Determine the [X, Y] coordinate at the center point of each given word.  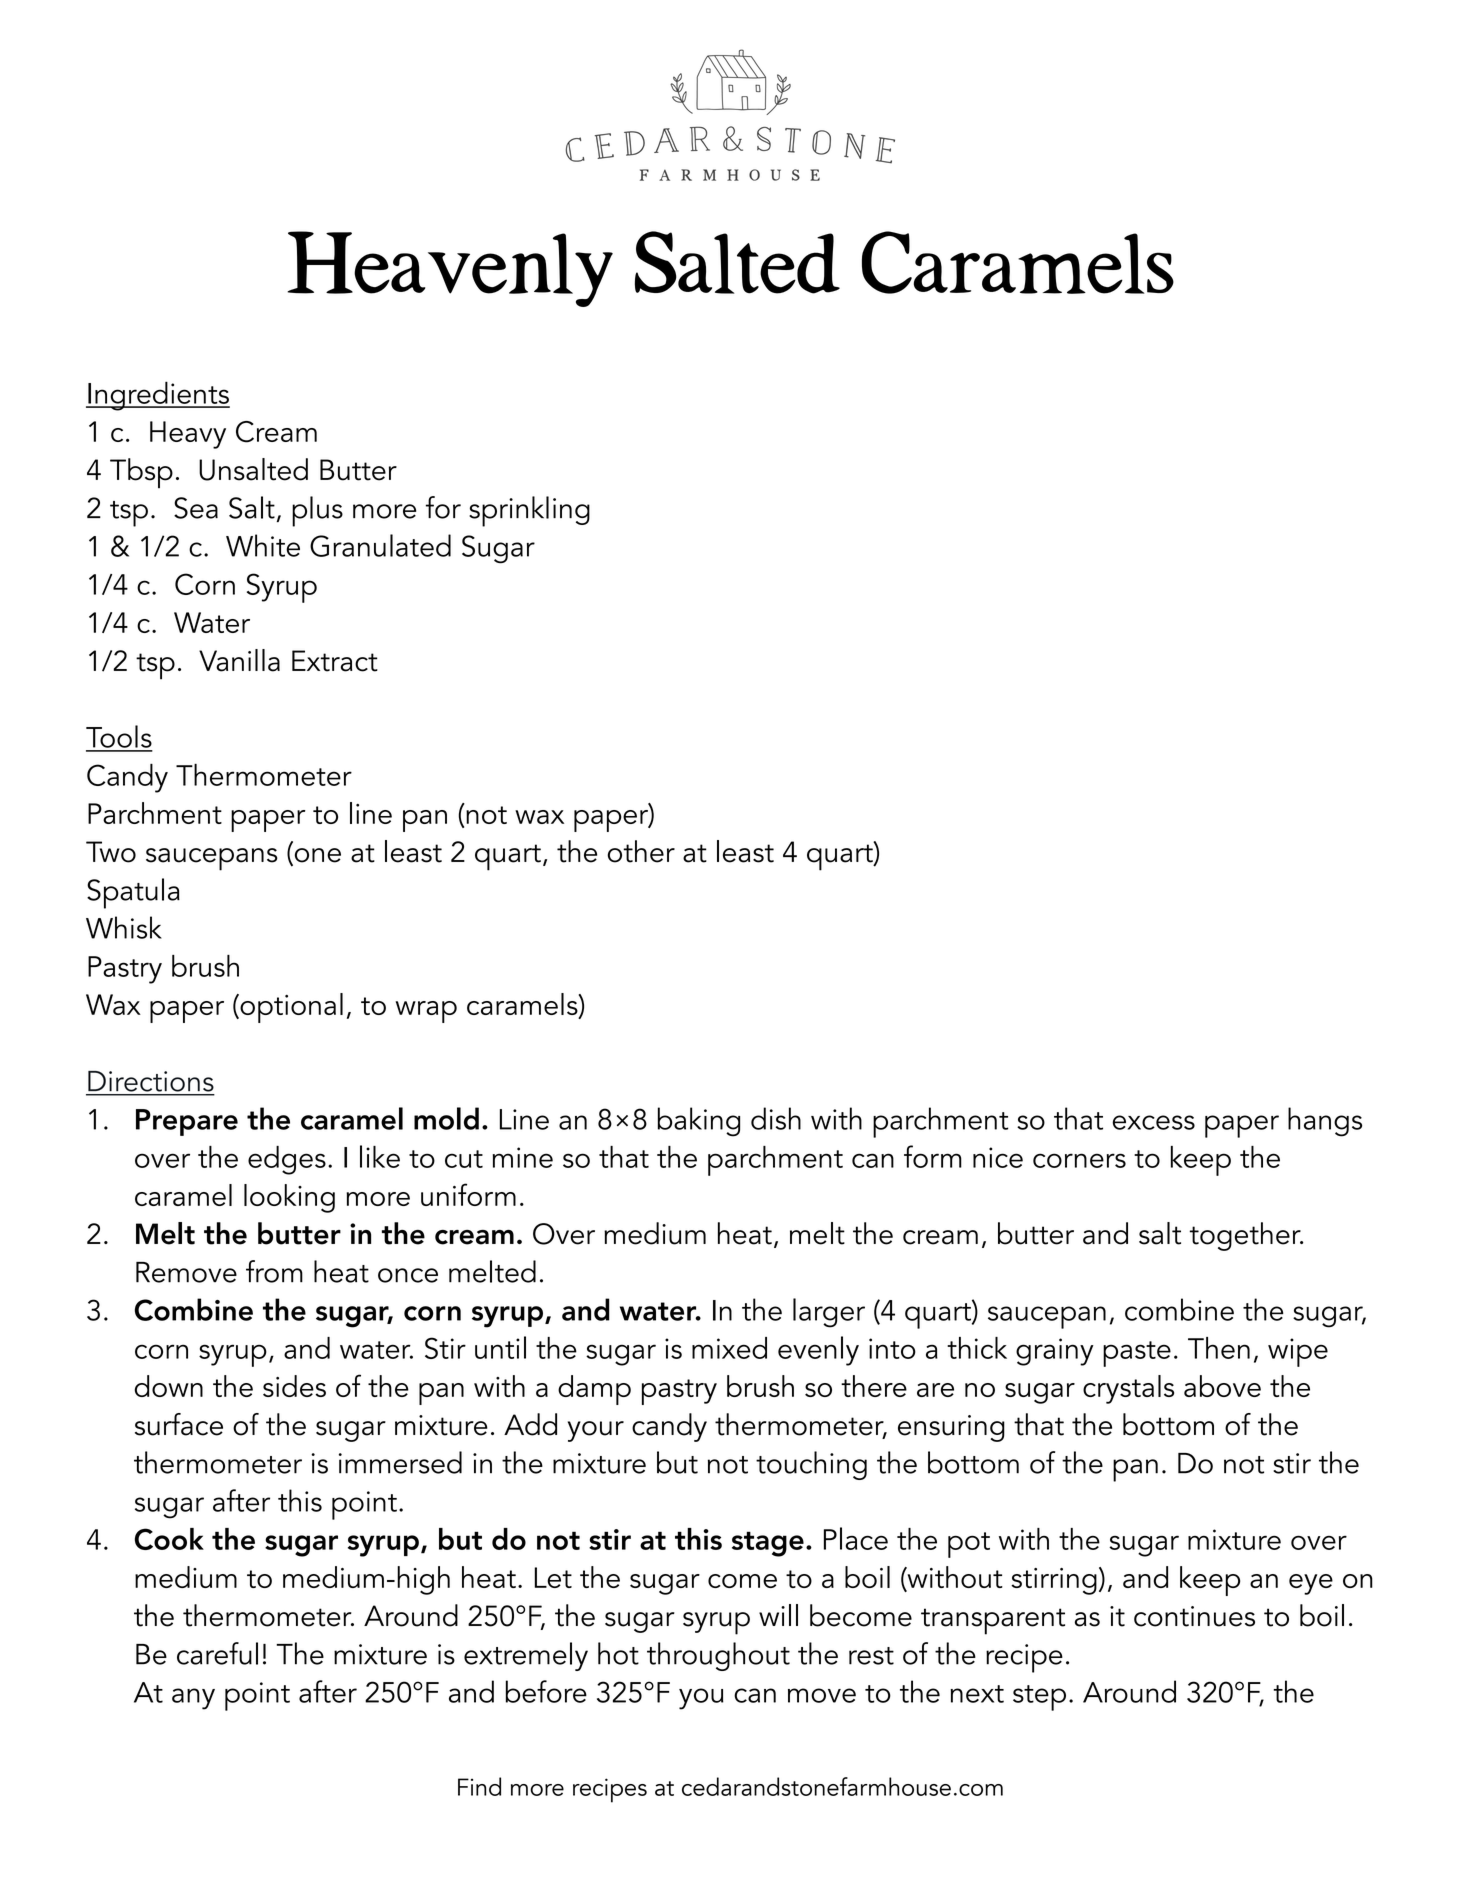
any [193, 1699]
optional [290, 1008]
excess [1153, 1122]
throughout [718, 1656]
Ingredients [158, 396]
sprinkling [529, 511]
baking [699, 1122]
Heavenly [450, 269]
